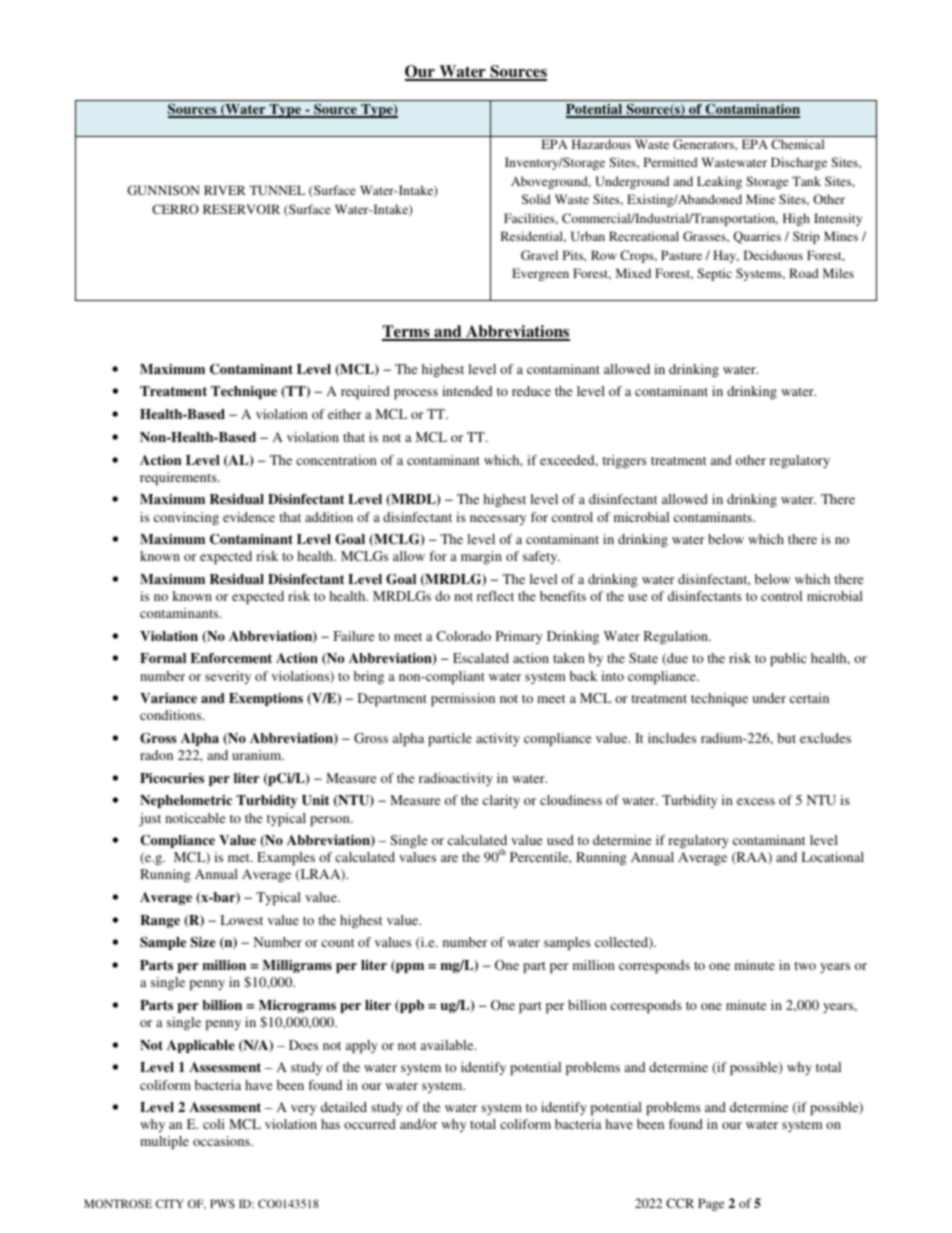 This screenshot has height=1233, width=952. I want to click on PWS, so click(222, 1203).
